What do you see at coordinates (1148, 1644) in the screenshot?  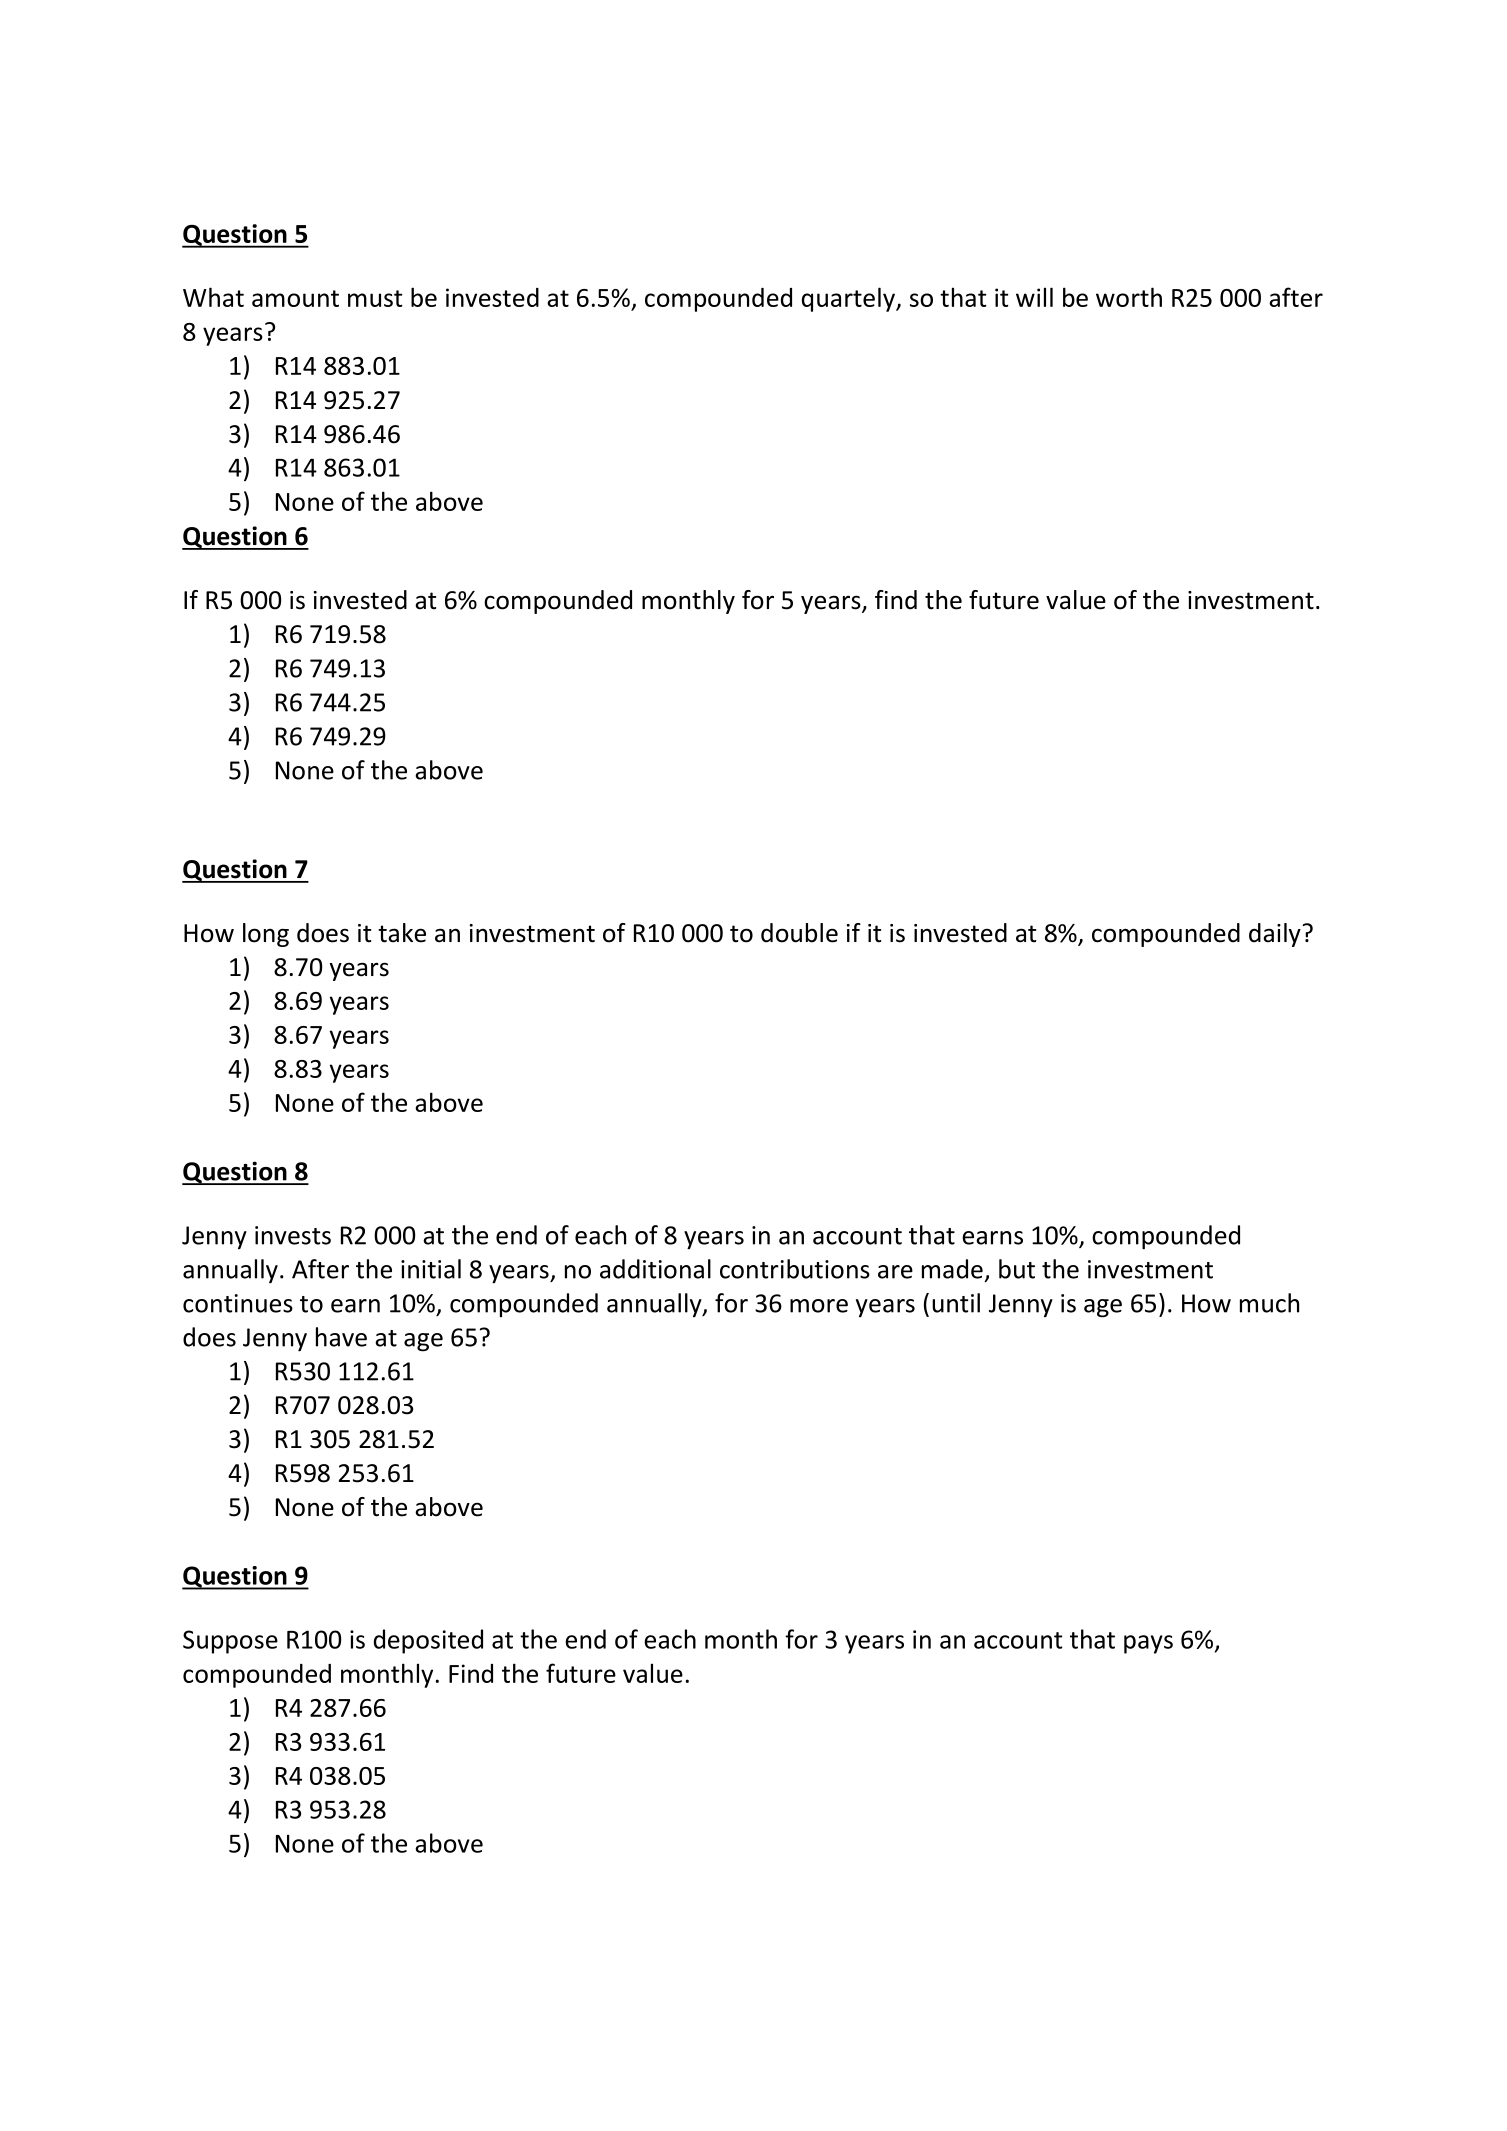 I see `pays` at bounding box center [1148, 1644].
